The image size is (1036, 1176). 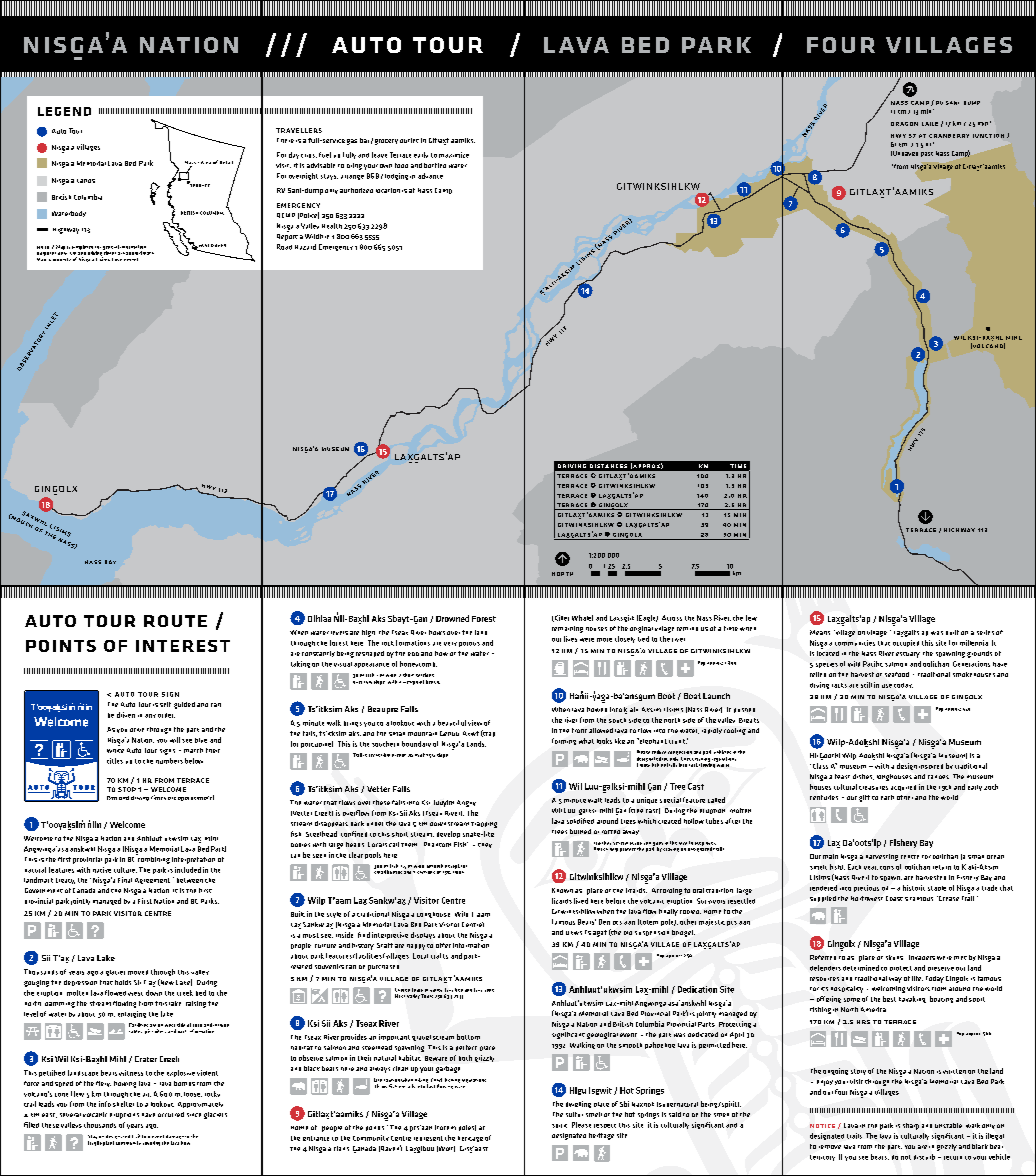 What do you see at coordinates (226, 162) in the image?
I see `Detail` at bounding box center [226, 162].
